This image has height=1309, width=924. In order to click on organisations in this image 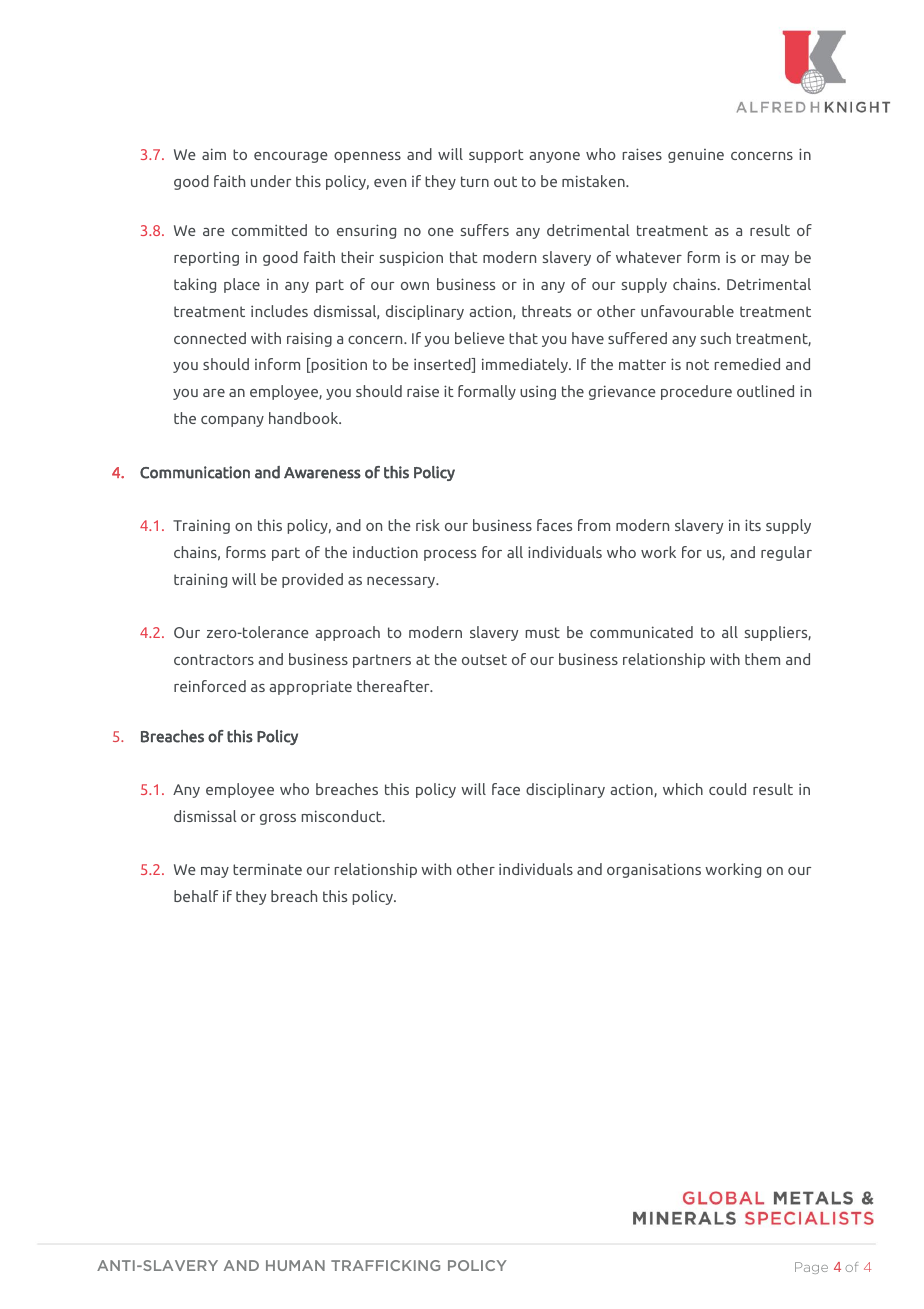, I will do `click(654, 870)`.
